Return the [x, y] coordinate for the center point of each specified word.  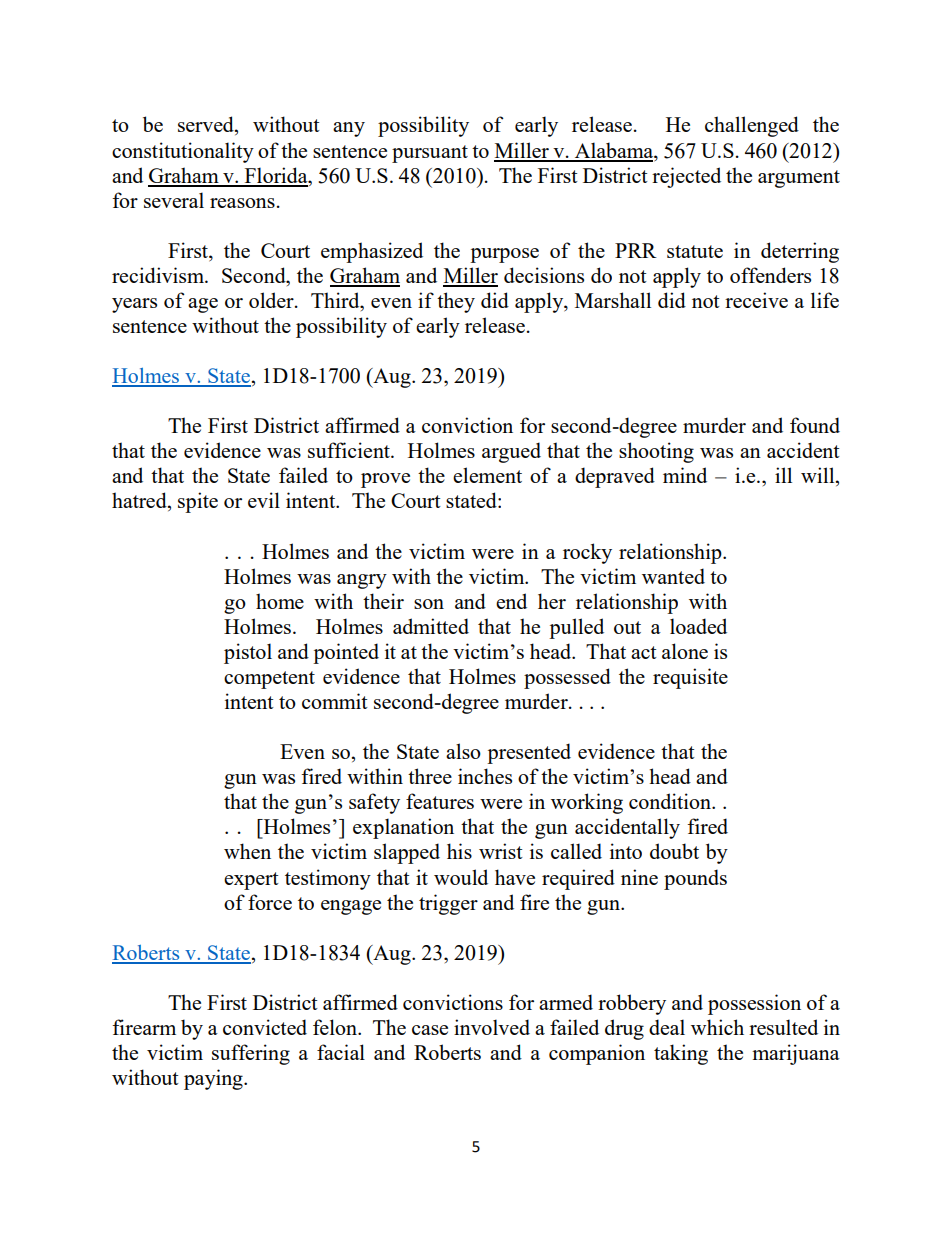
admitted [431, 626]
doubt [674, 851]
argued [511, 452]
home [280, 601]
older [272, 300]
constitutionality [183, 152]
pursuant [430, 154]
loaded [698, 626]
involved [492, 1027]
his [459, 851]
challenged [752, 126]
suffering [251, 1054]
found [815, 425]
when [247, 851]
